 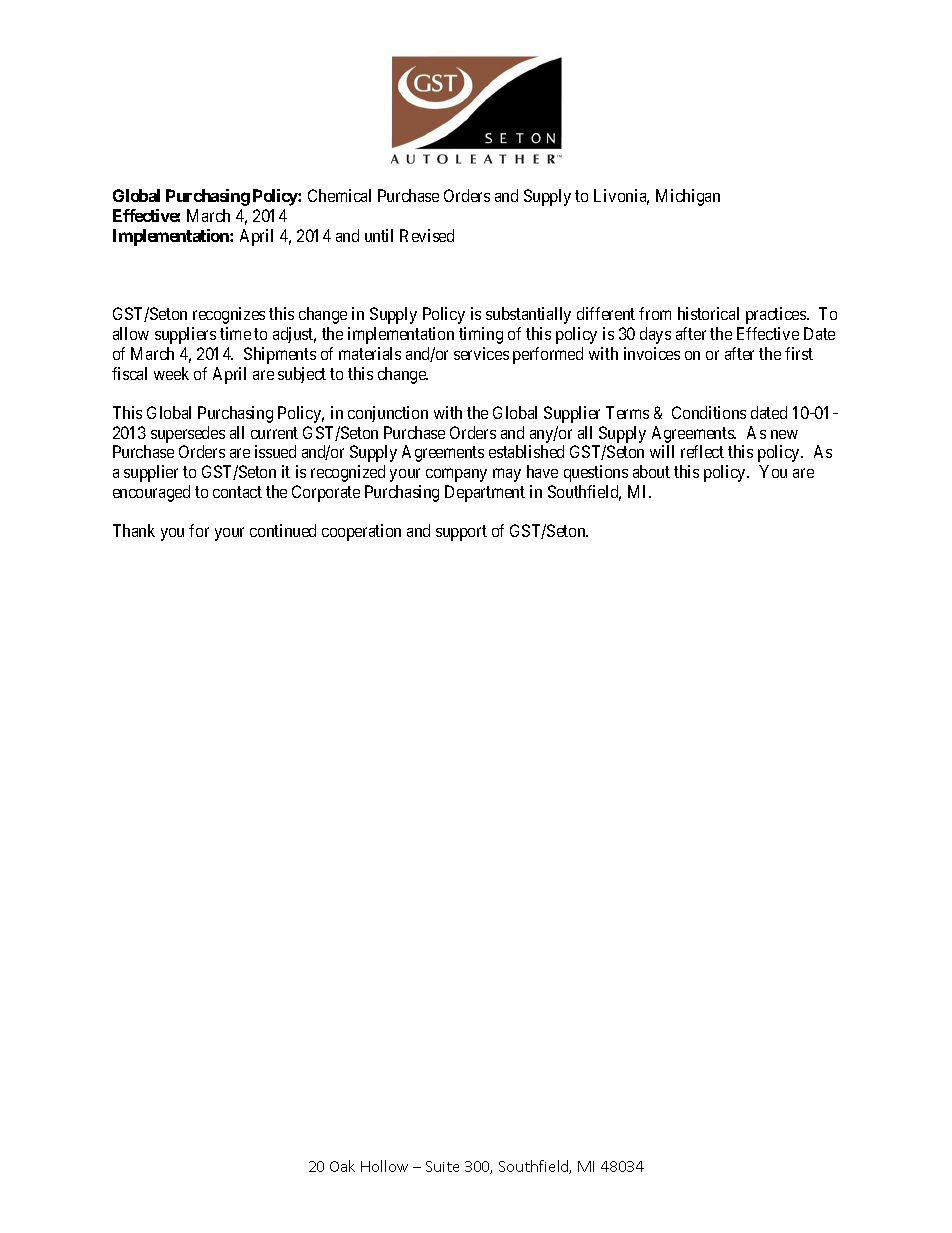 What do you see at coordinates (456, 475) in the screenshot?
I see `company` at bounding box center [456, 475].
